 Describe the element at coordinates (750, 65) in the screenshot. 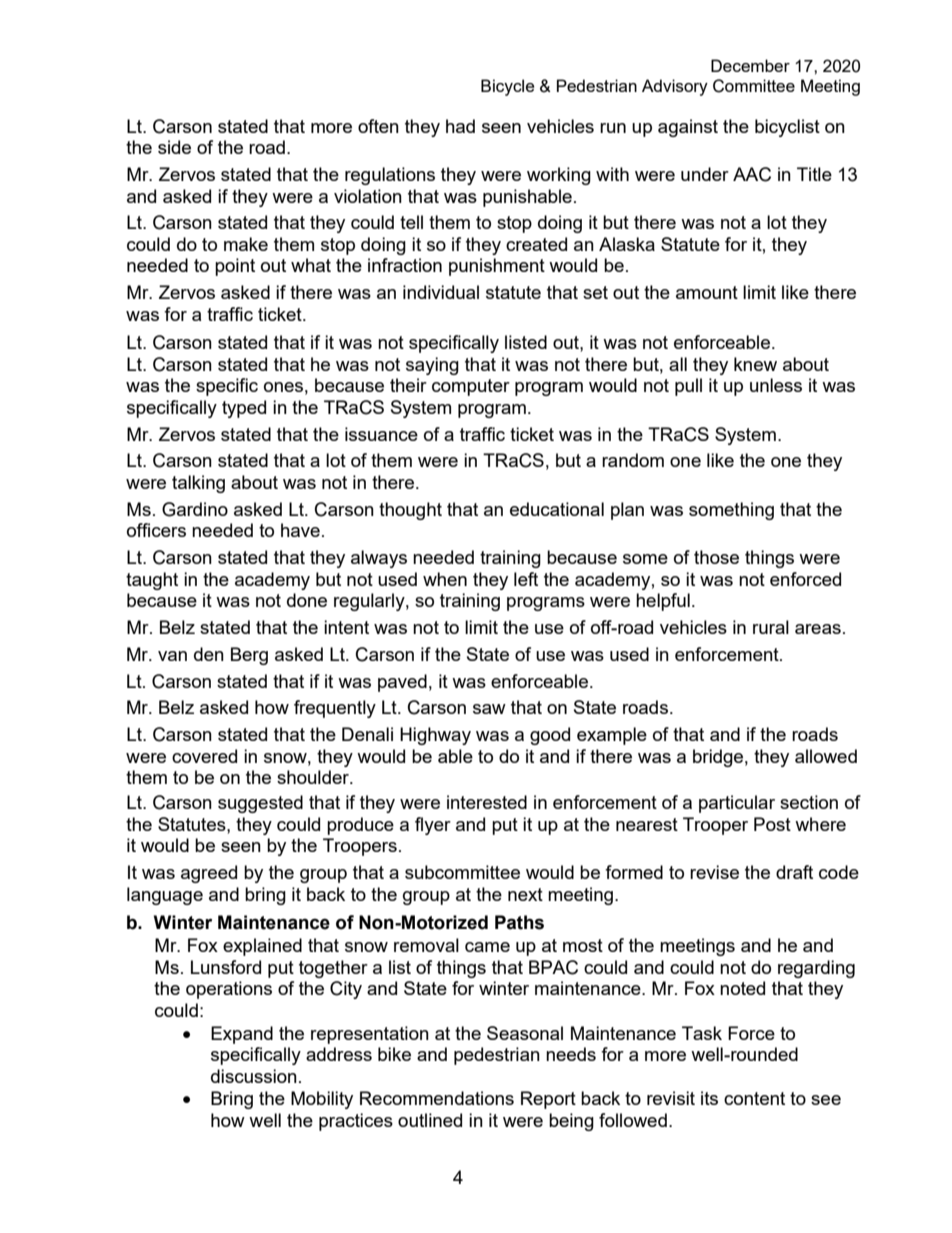

I see `December` at that location.
